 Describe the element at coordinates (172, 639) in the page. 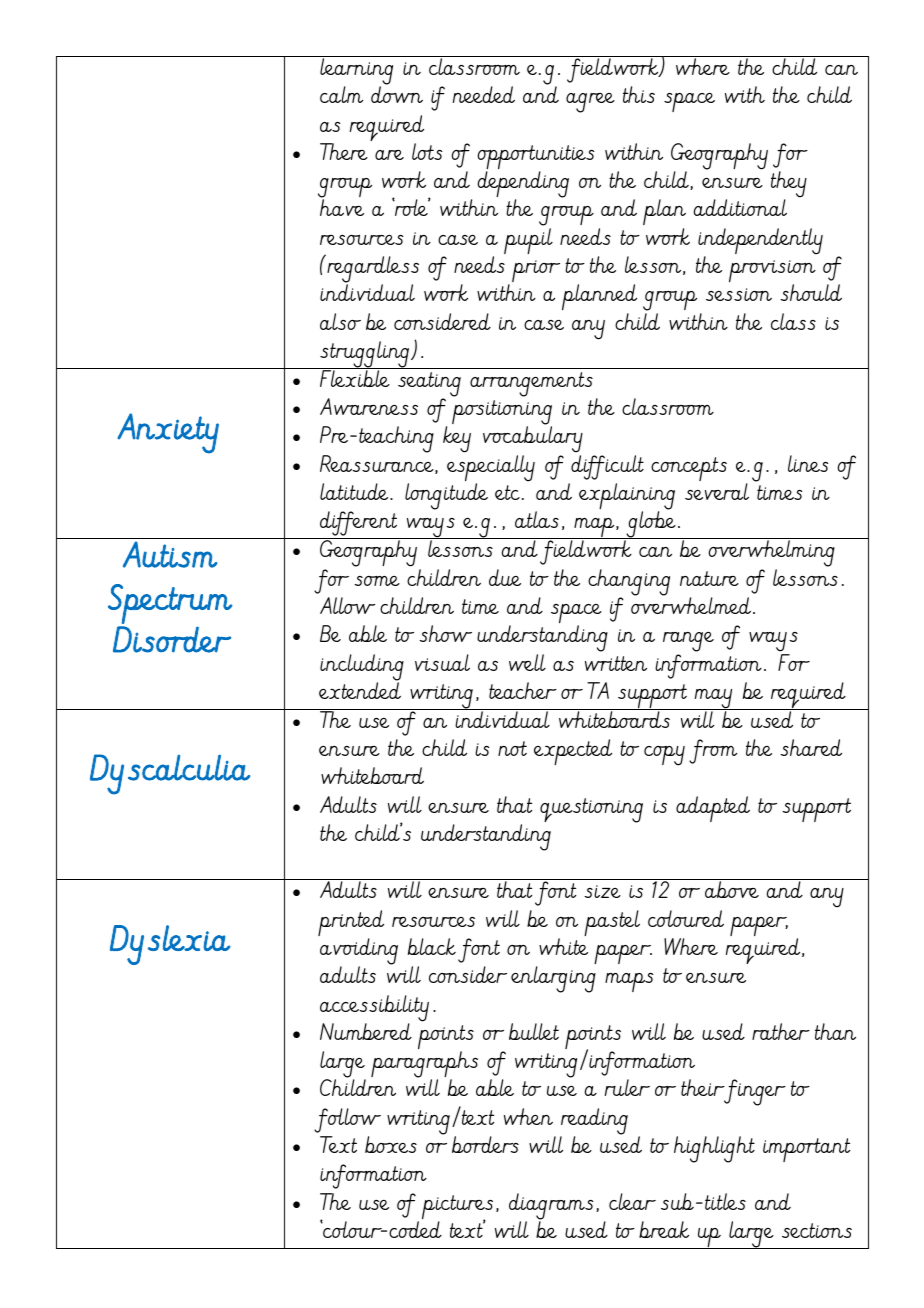

I see `Disorder` at that location.
